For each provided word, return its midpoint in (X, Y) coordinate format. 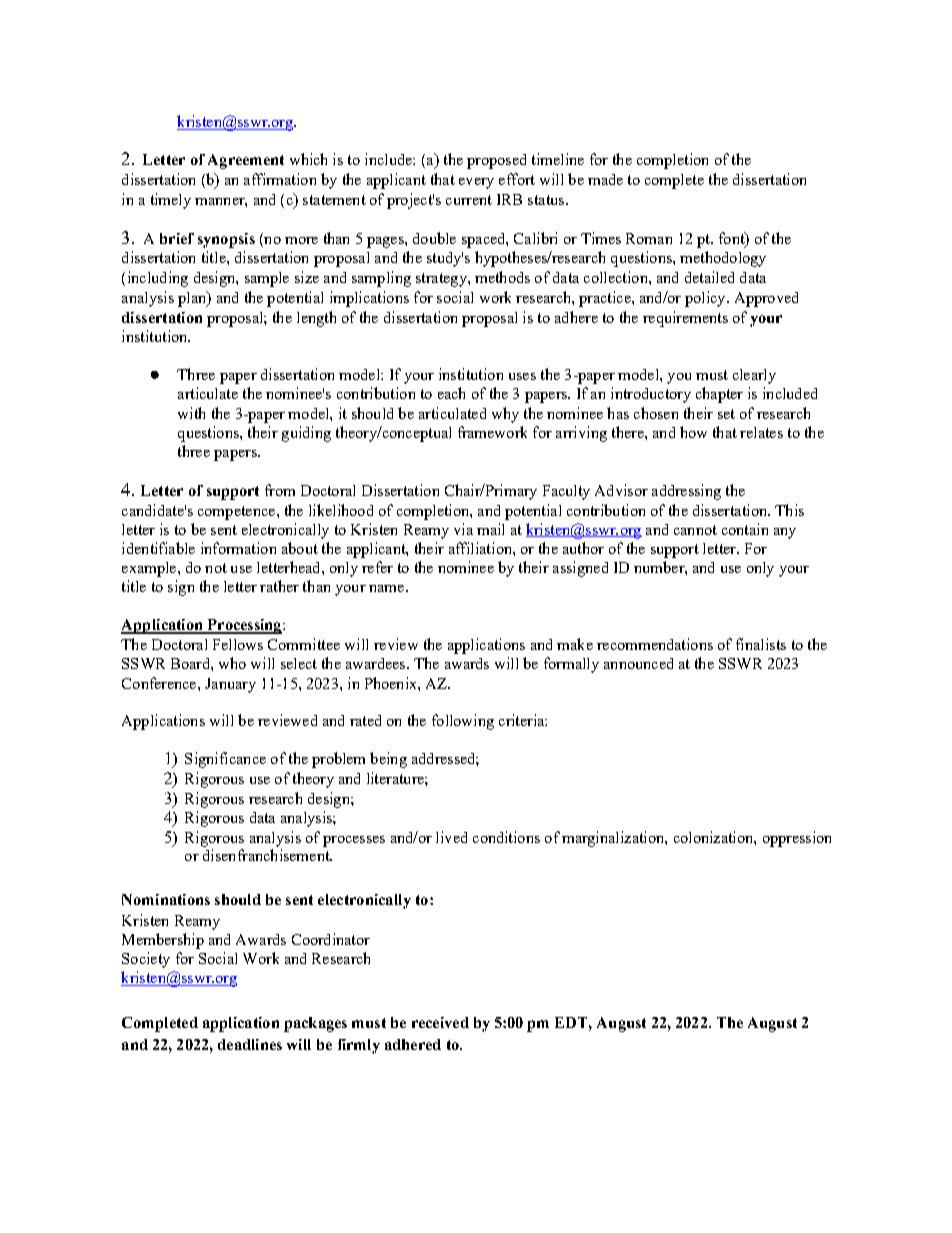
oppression (797, 839)
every (476, 183)
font (733, 239)
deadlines (250, 1044)
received (440, 1022)
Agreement (246, 161)
